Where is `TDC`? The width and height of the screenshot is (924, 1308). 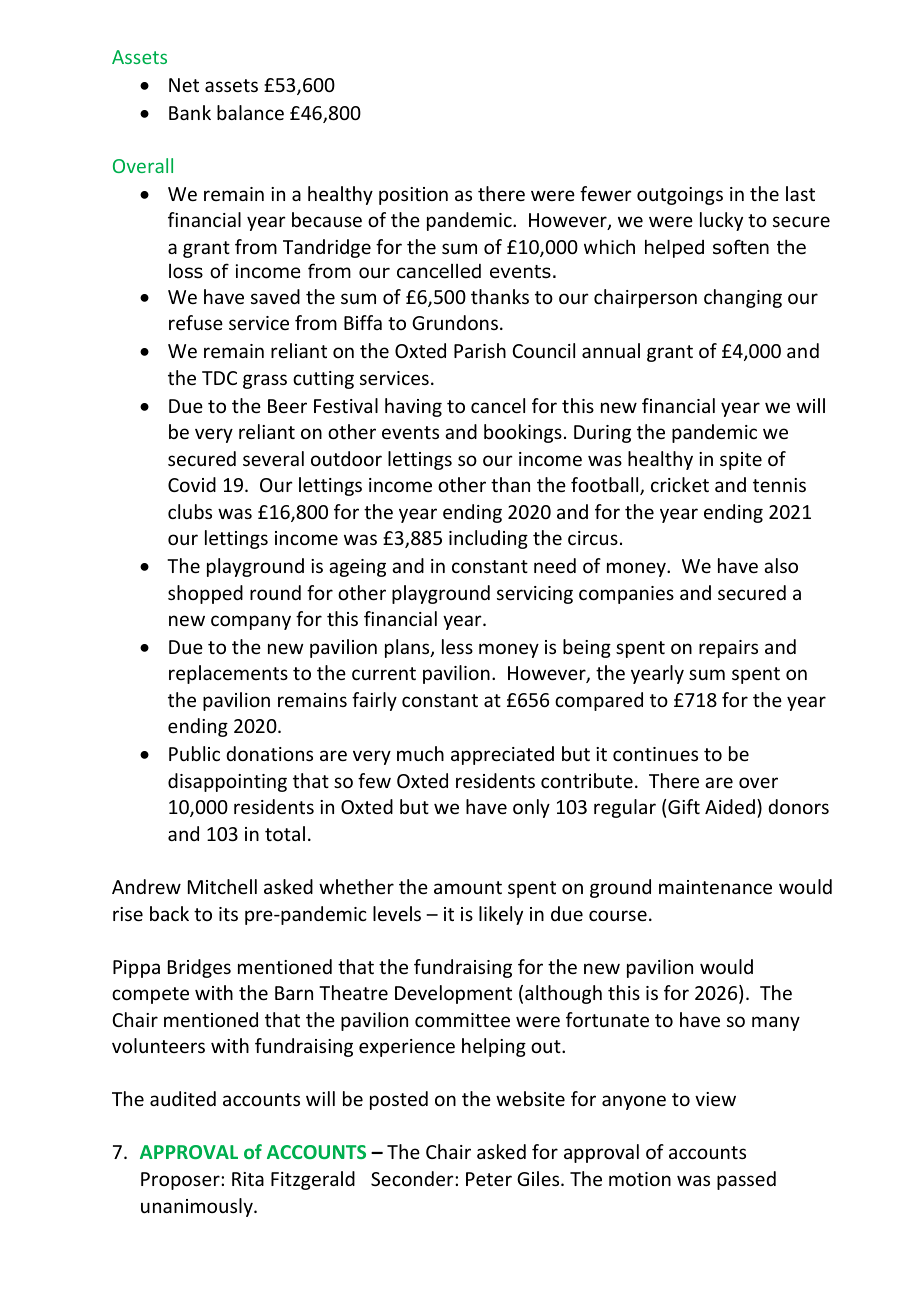 TDC is located at coordinates (219, 378).
